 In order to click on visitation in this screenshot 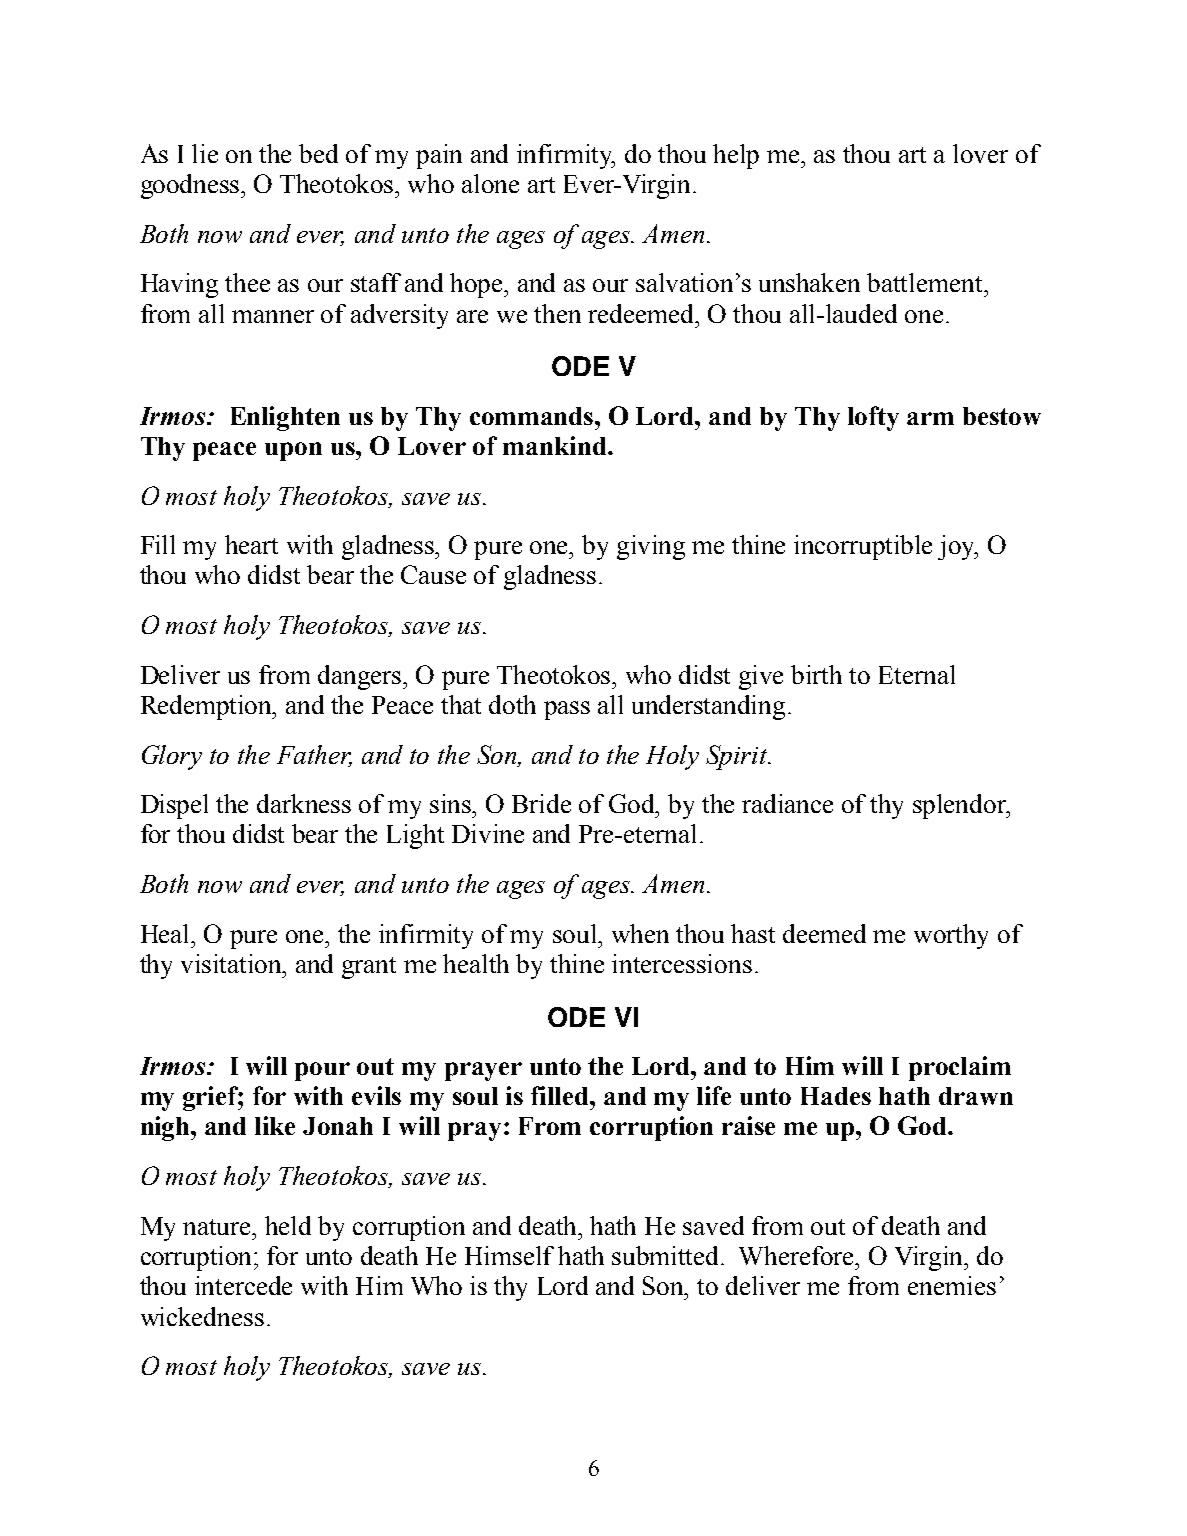, I will do `click(233, 963)`.
